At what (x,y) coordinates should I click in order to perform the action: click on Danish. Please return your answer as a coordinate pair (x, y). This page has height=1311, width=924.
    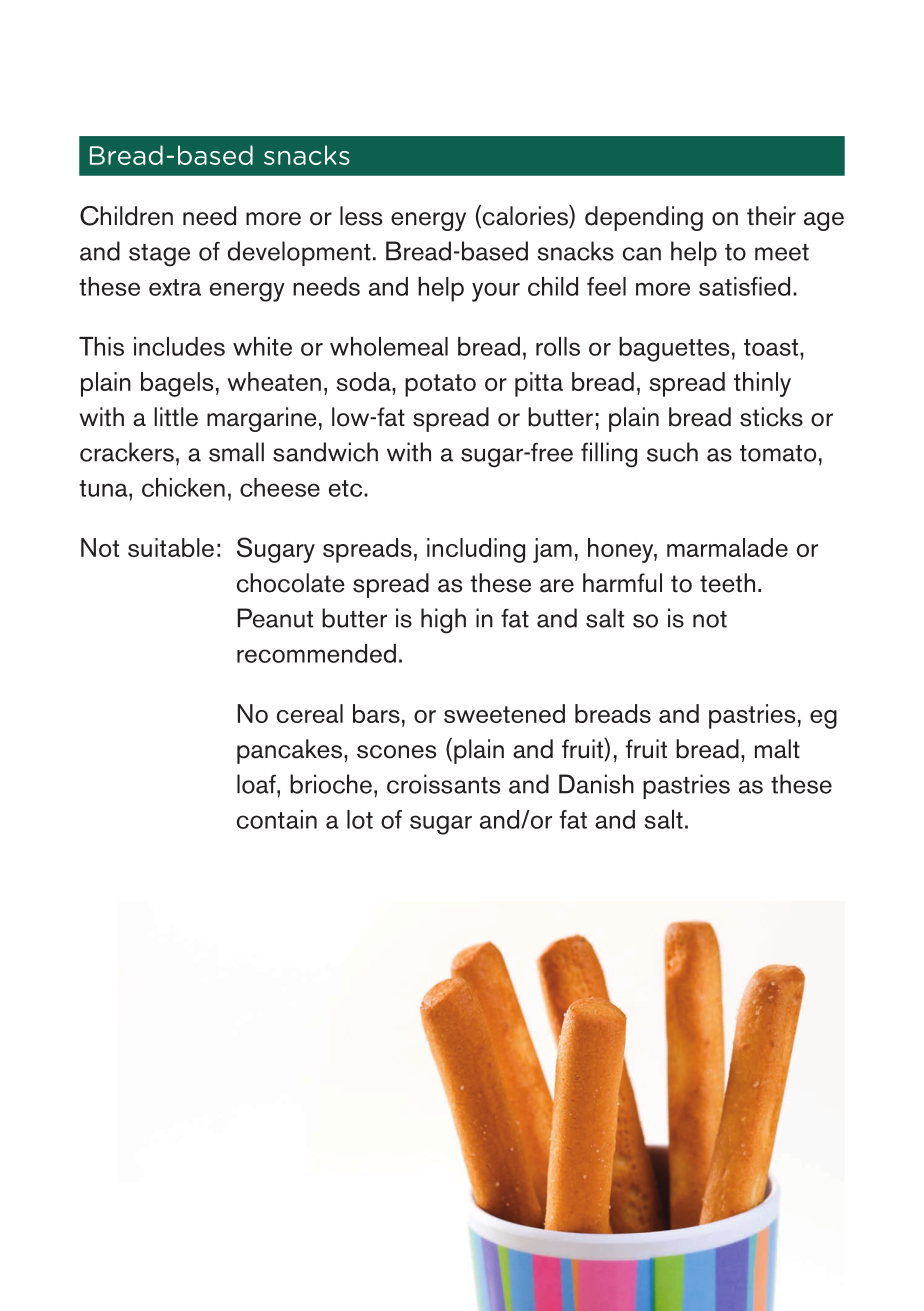
    Looking at the image, I should click on (596, 784).
